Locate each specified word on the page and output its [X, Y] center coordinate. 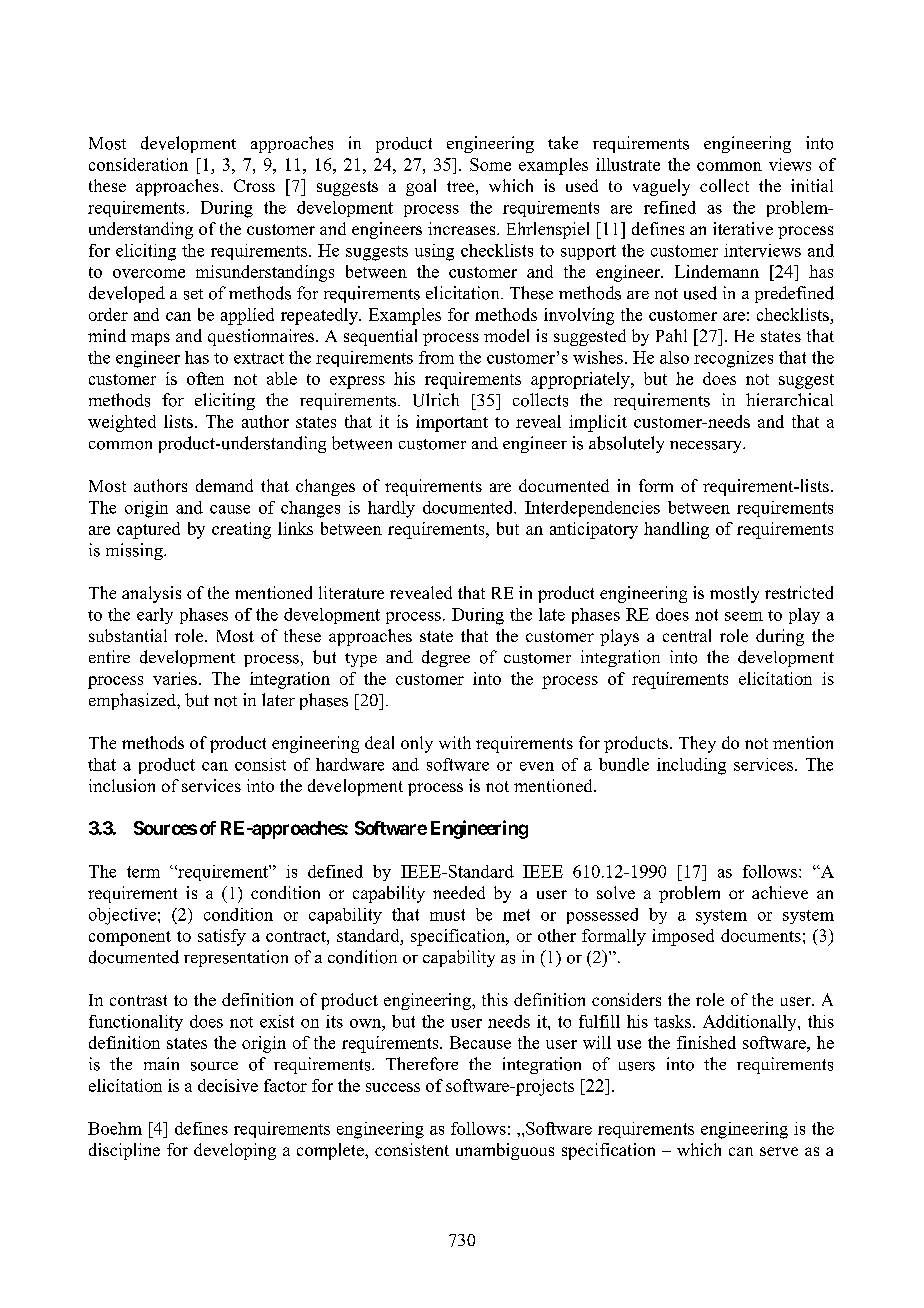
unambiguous [505, 1151]
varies [175, 678]
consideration [138, 164]
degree [446, 658]
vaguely [661, 187]
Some [490, 164]
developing [235, 1151]
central [687, 635]
